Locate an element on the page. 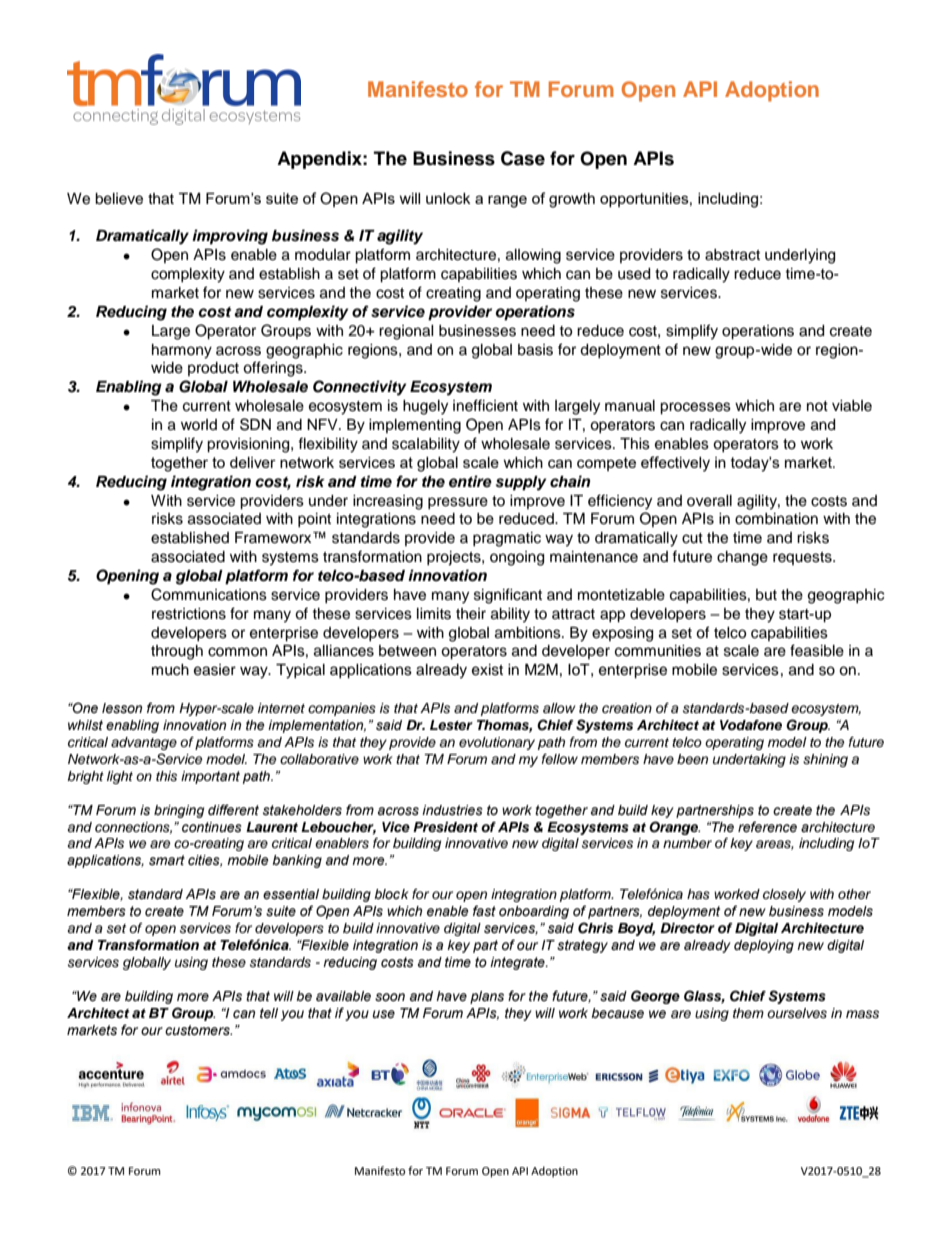 This page has width=952, height=1233. industries is located at coordinates (452, 810).
